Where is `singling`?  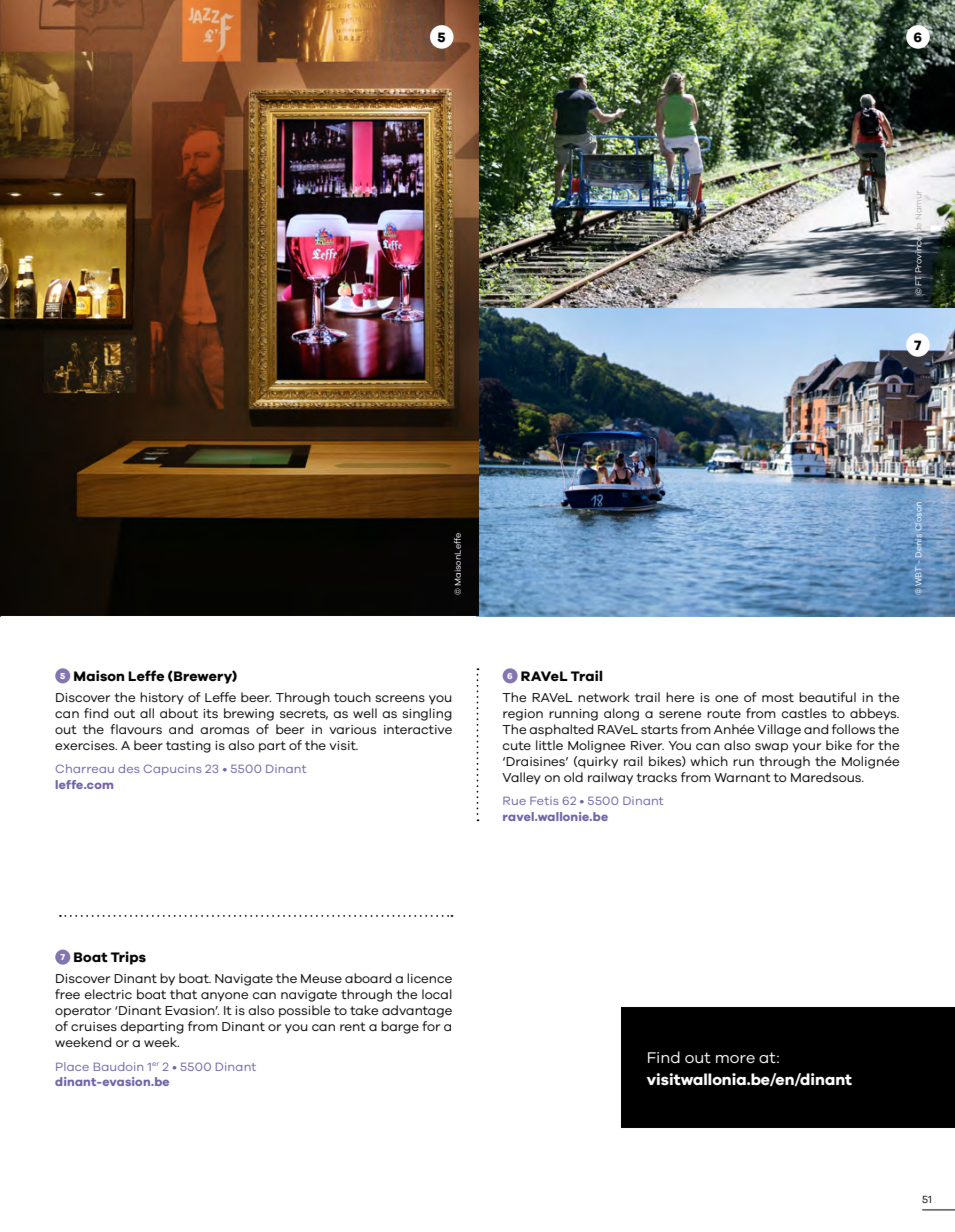
singling is located at coordinates (427, 714).
